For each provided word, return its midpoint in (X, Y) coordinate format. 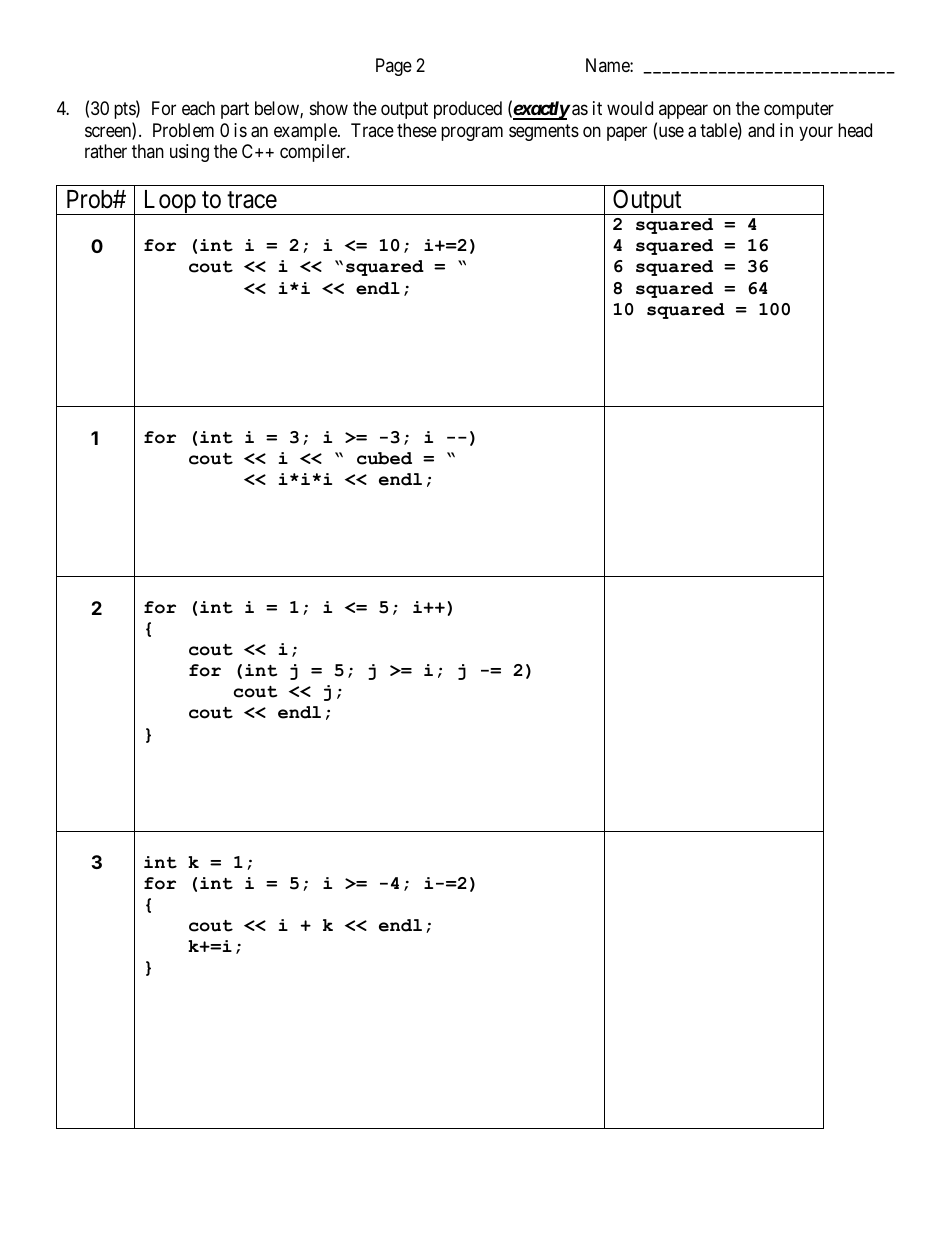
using (189, 153)
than (148, 151)
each (198, 108)
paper (627, 133)
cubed (384, 458)
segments (544, 132)
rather (106, 151)
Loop (169, 202)
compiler (314, 153)
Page (394, 67)
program (472, 133)
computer (799, 111)
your (816, 133)
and (761, 130)
